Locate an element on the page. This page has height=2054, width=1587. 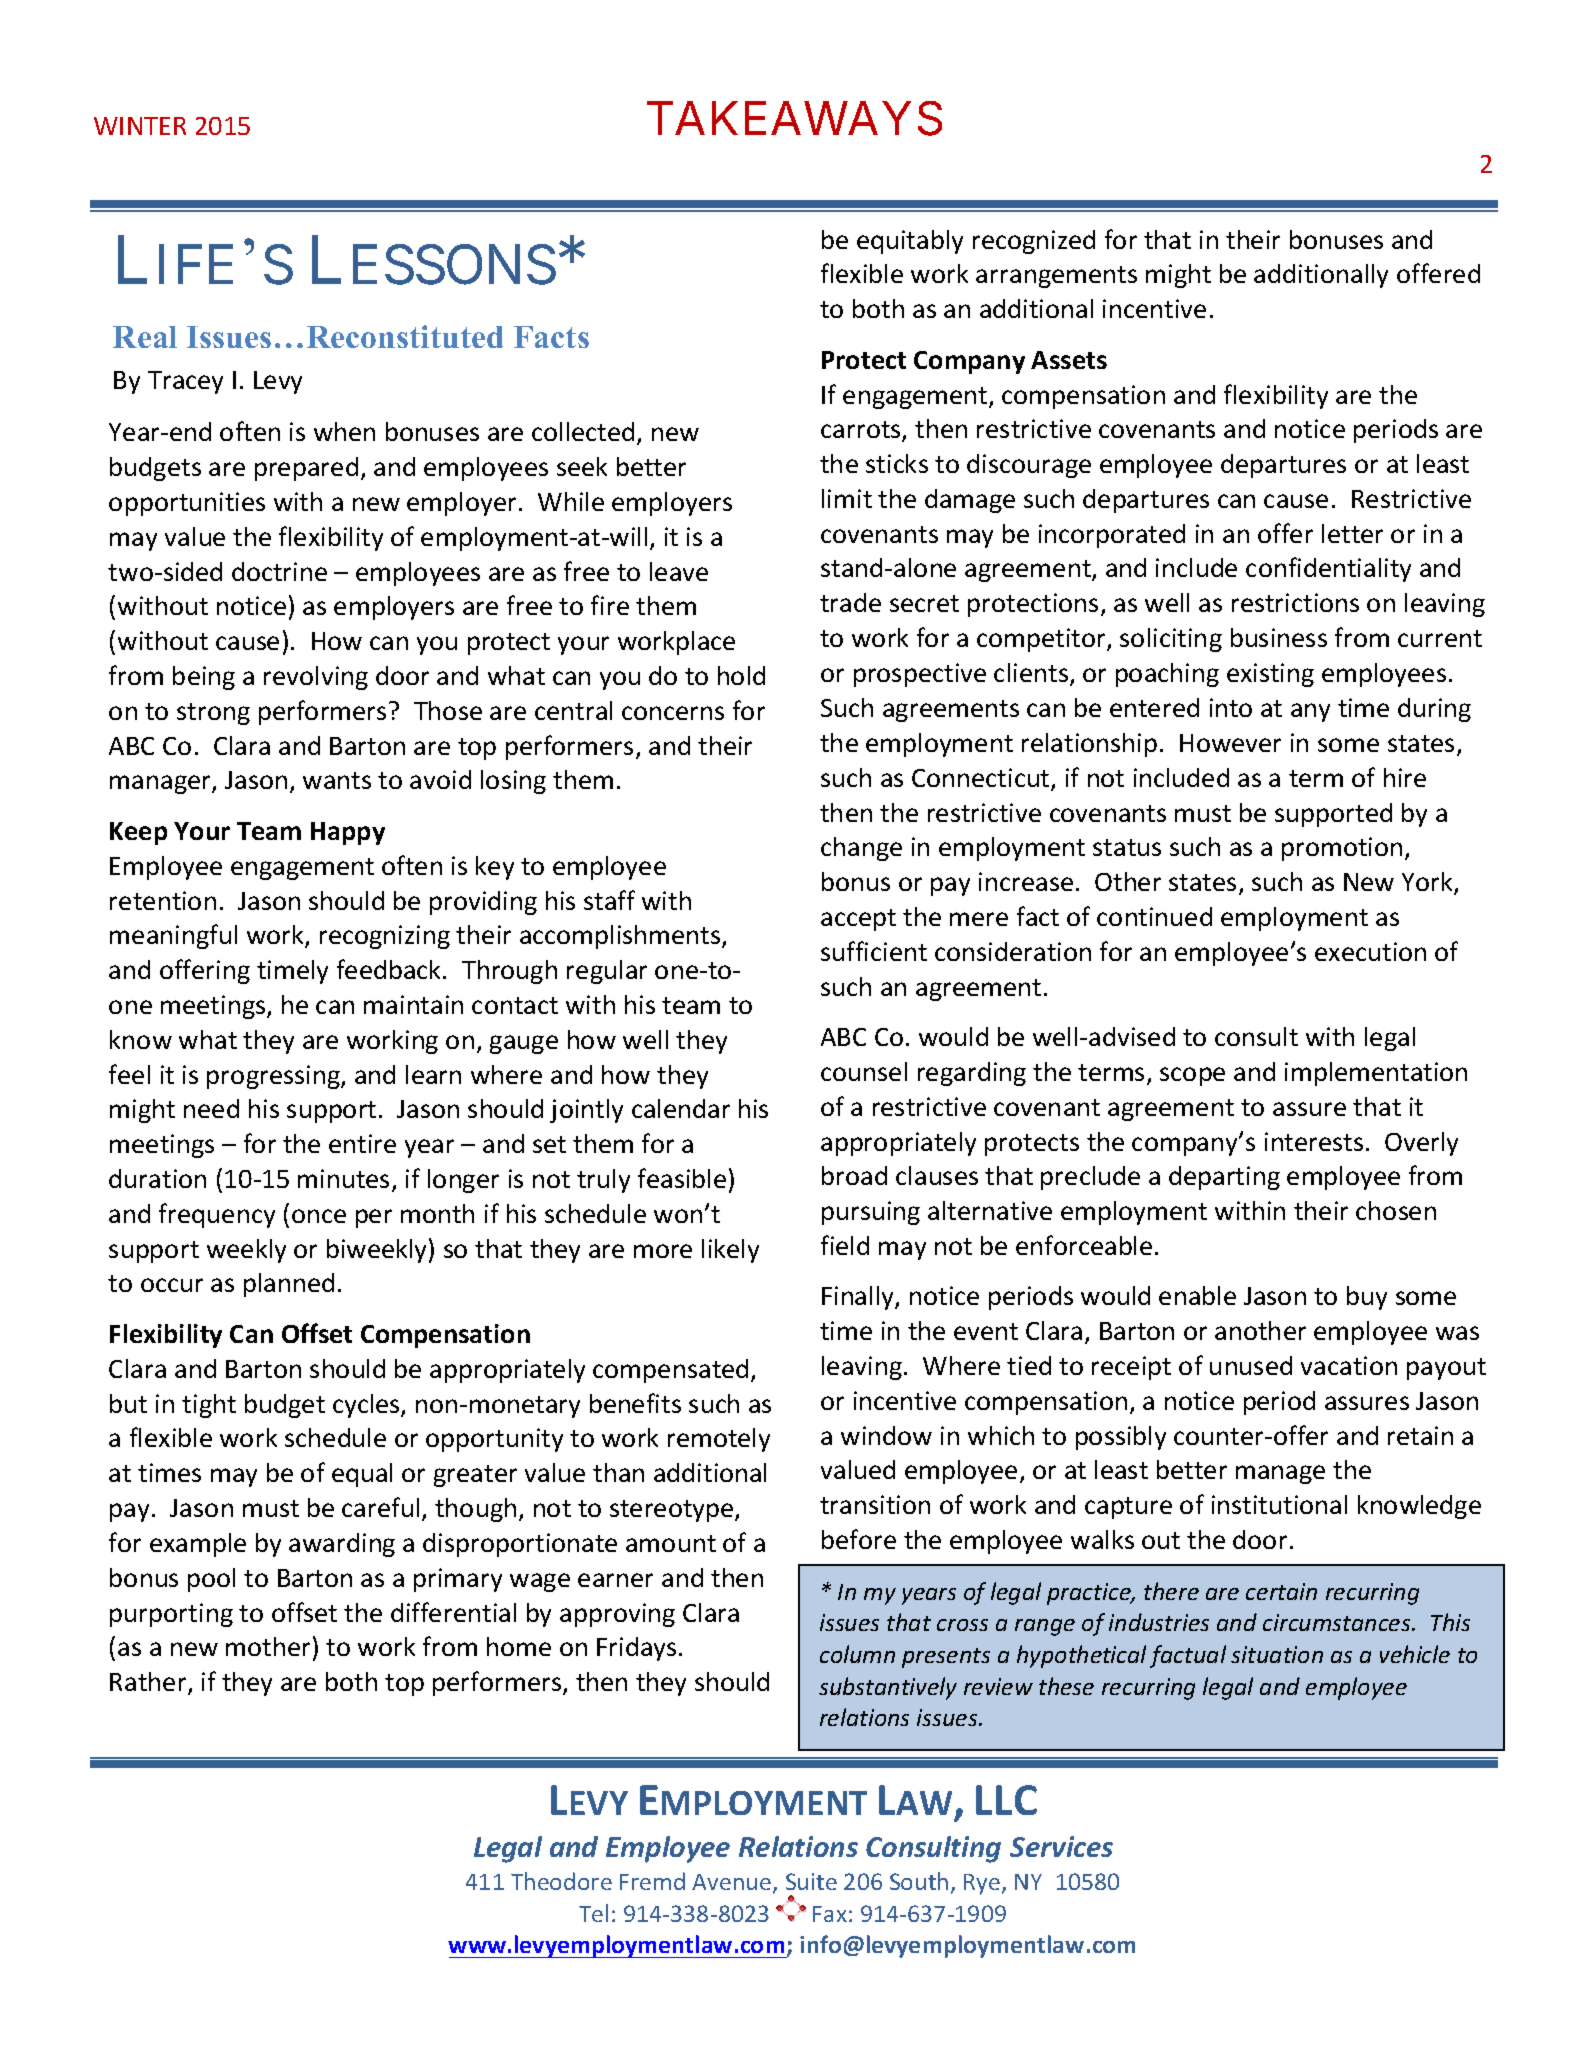
remotely is located at coordinates (719, 1440).
